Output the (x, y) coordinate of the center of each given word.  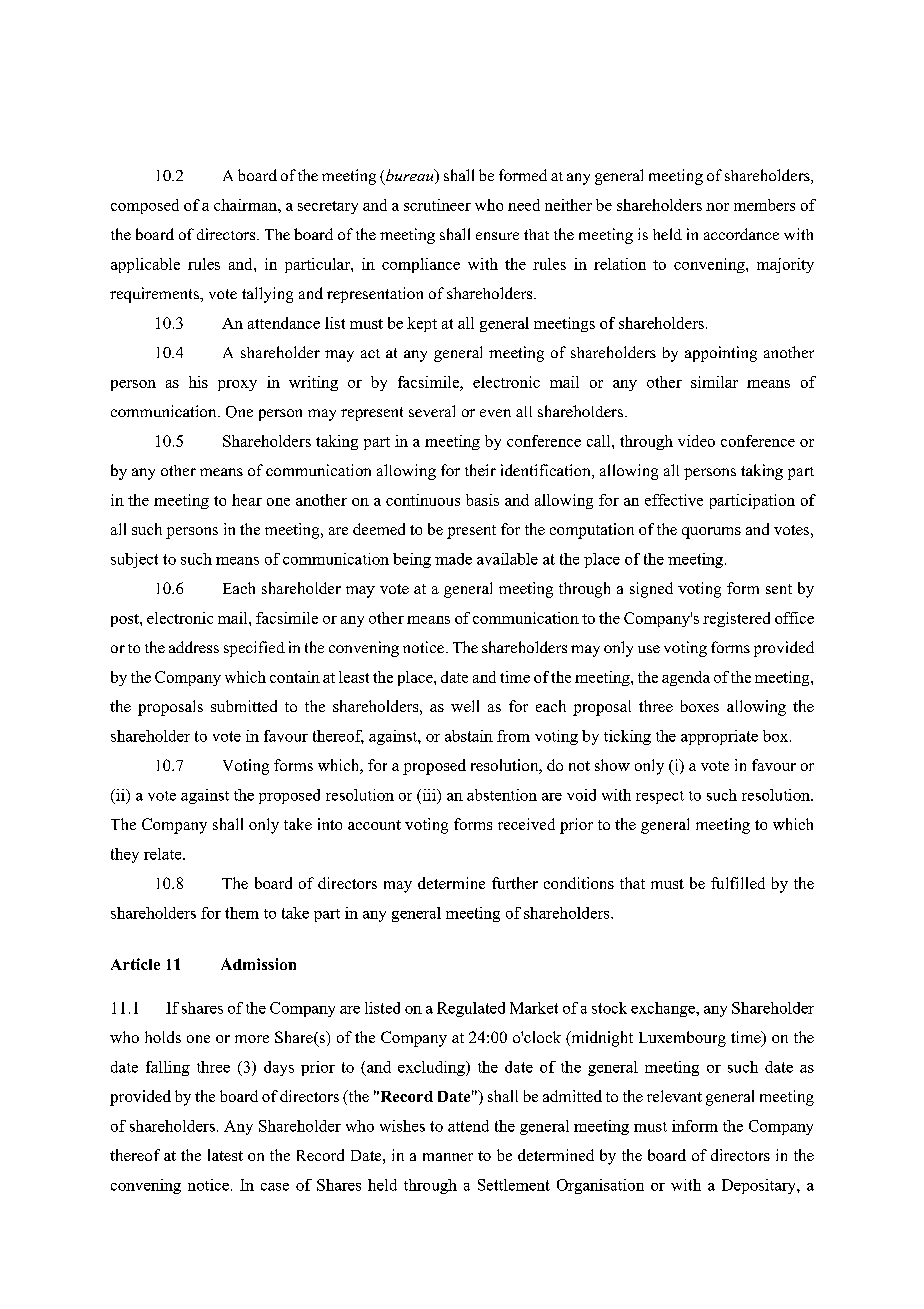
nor (717, 207)
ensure (497, 236)
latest (225, 1155)
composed (145, 206)
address (194, 647)
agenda (686, 678)
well (465, 706)
